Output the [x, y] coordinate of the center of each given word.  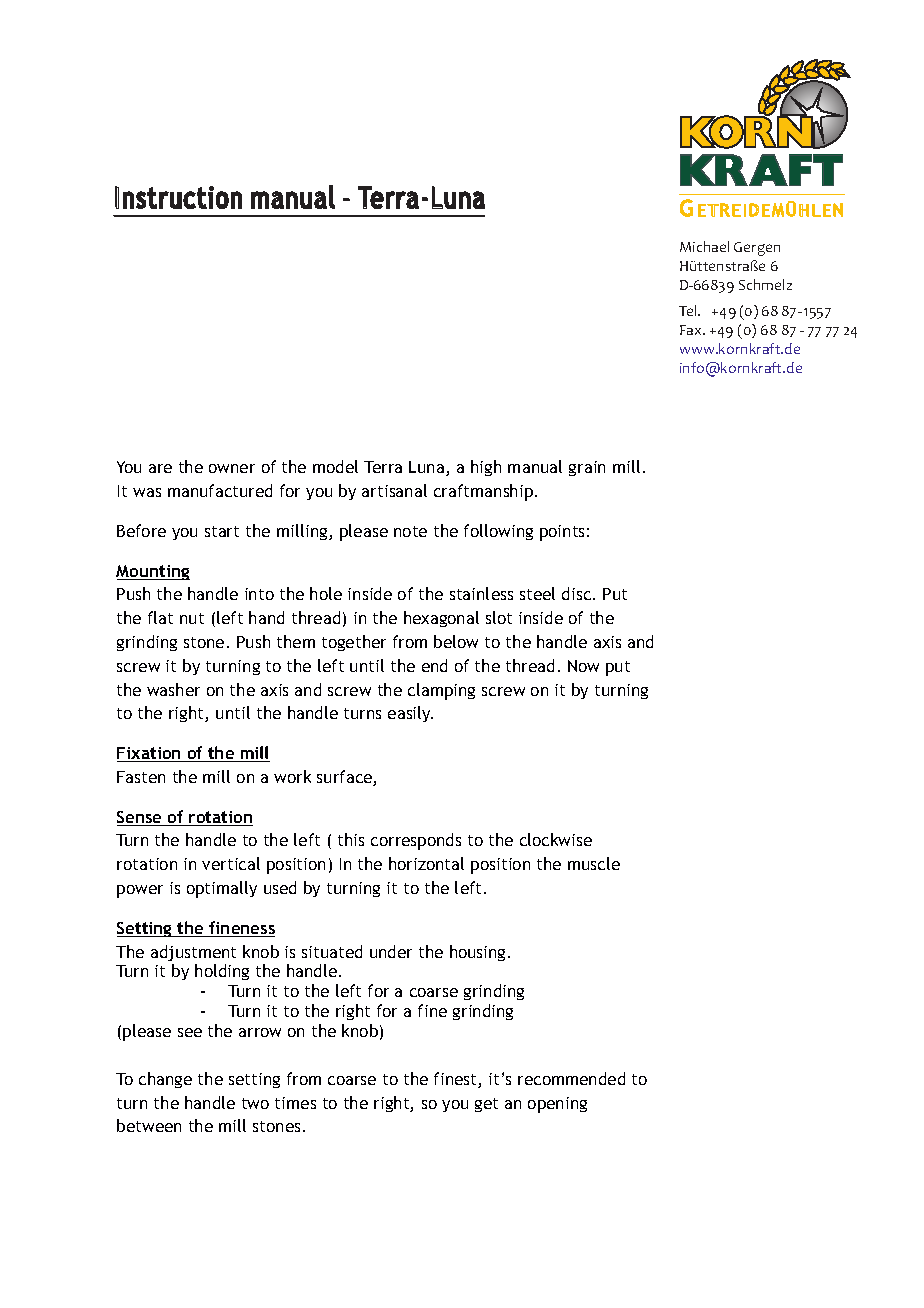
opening [557, 1105]
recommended [571, 1078]
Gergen [757, 249]
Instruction [178, 197]
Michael [704, 246]
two [255, 1103]
